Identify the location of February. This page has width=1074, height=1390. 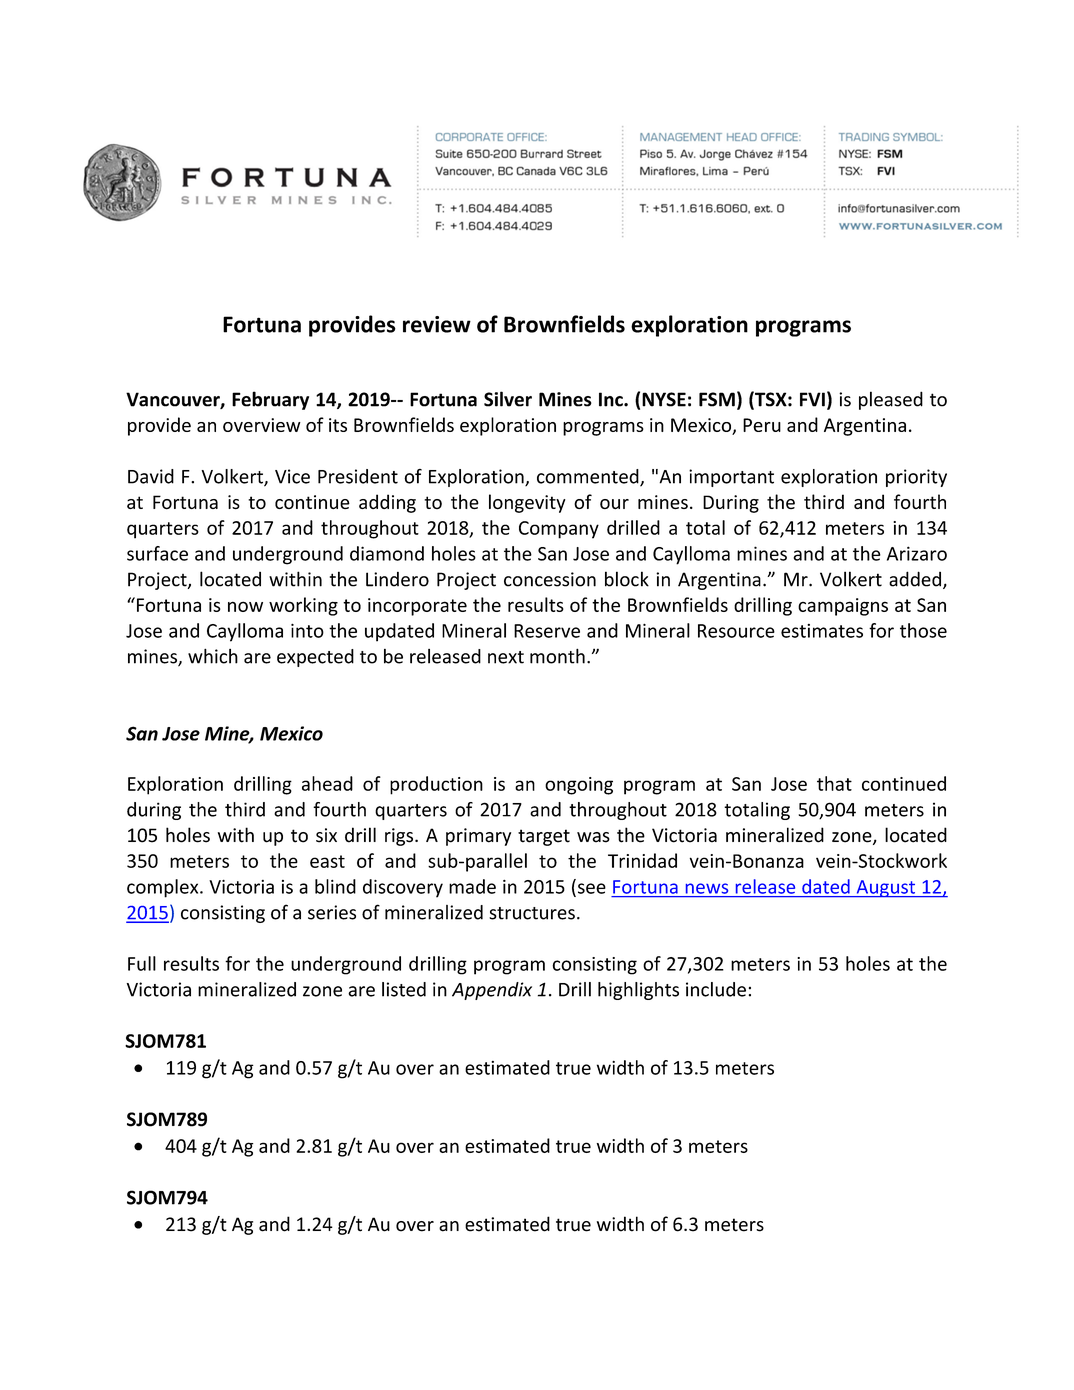
(270, 400).
